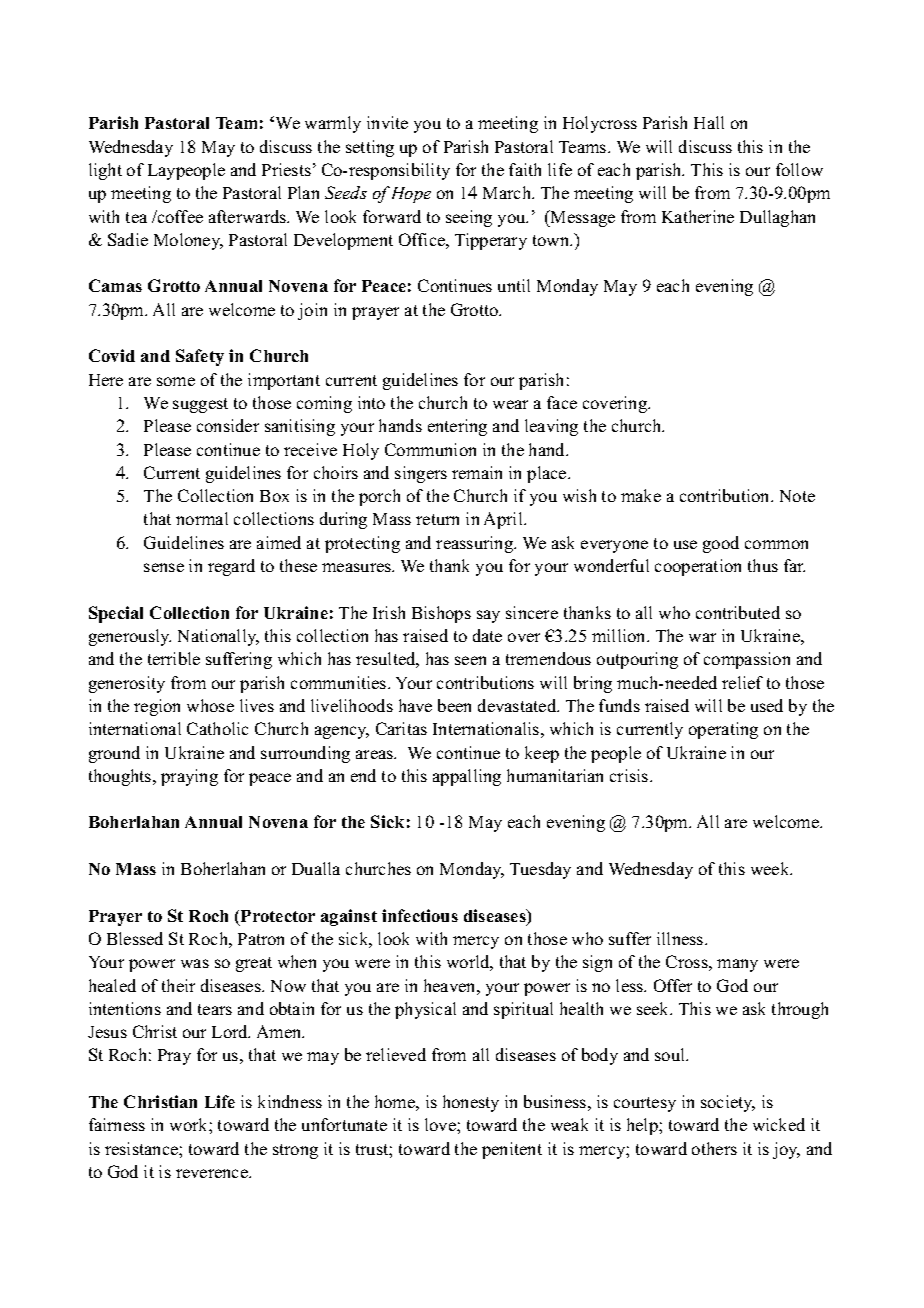  I want to click on seen, so click(470, 660).
